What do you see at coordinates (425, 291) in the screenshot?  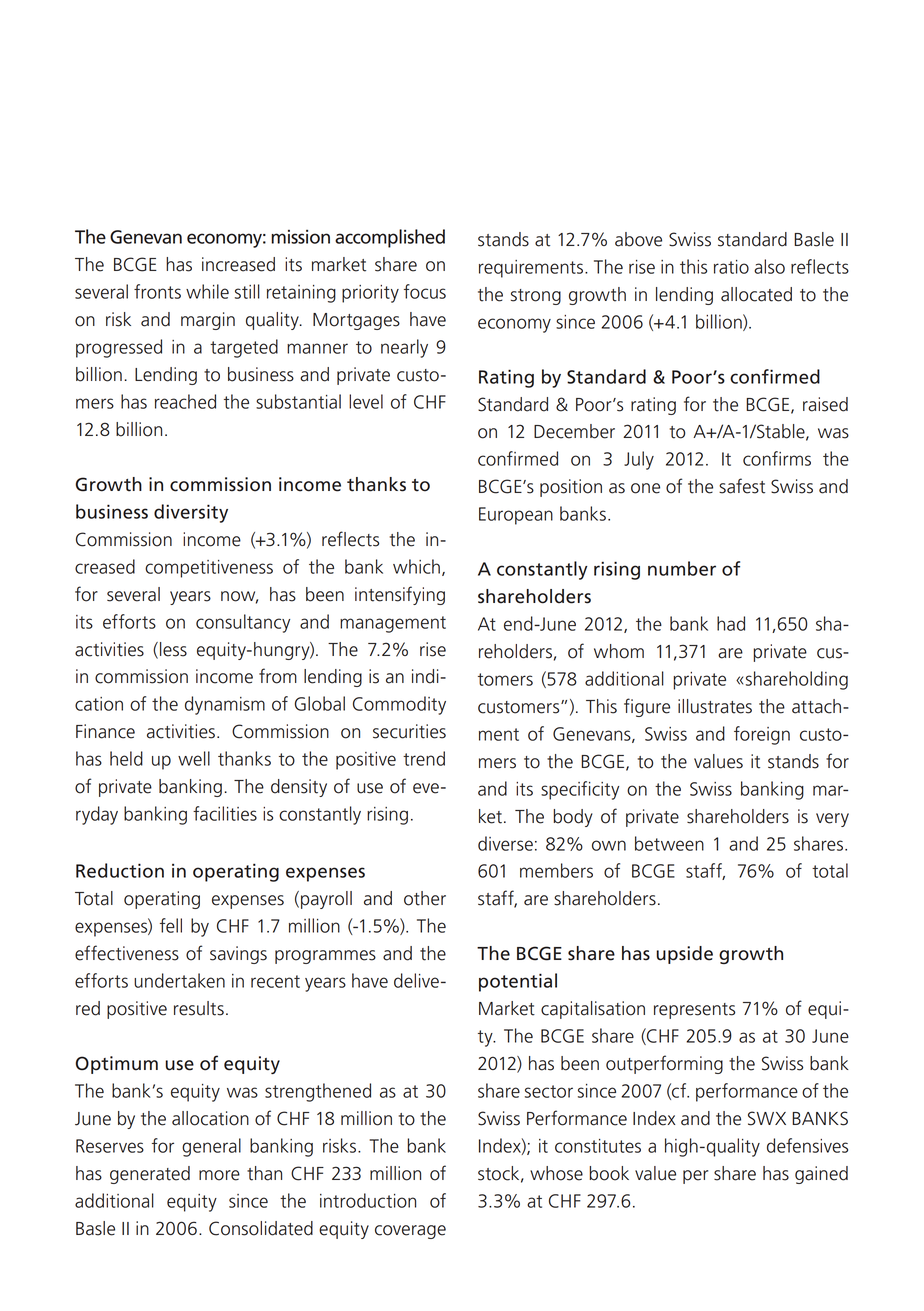 I see `focus` at bounding box center [425, 291].
